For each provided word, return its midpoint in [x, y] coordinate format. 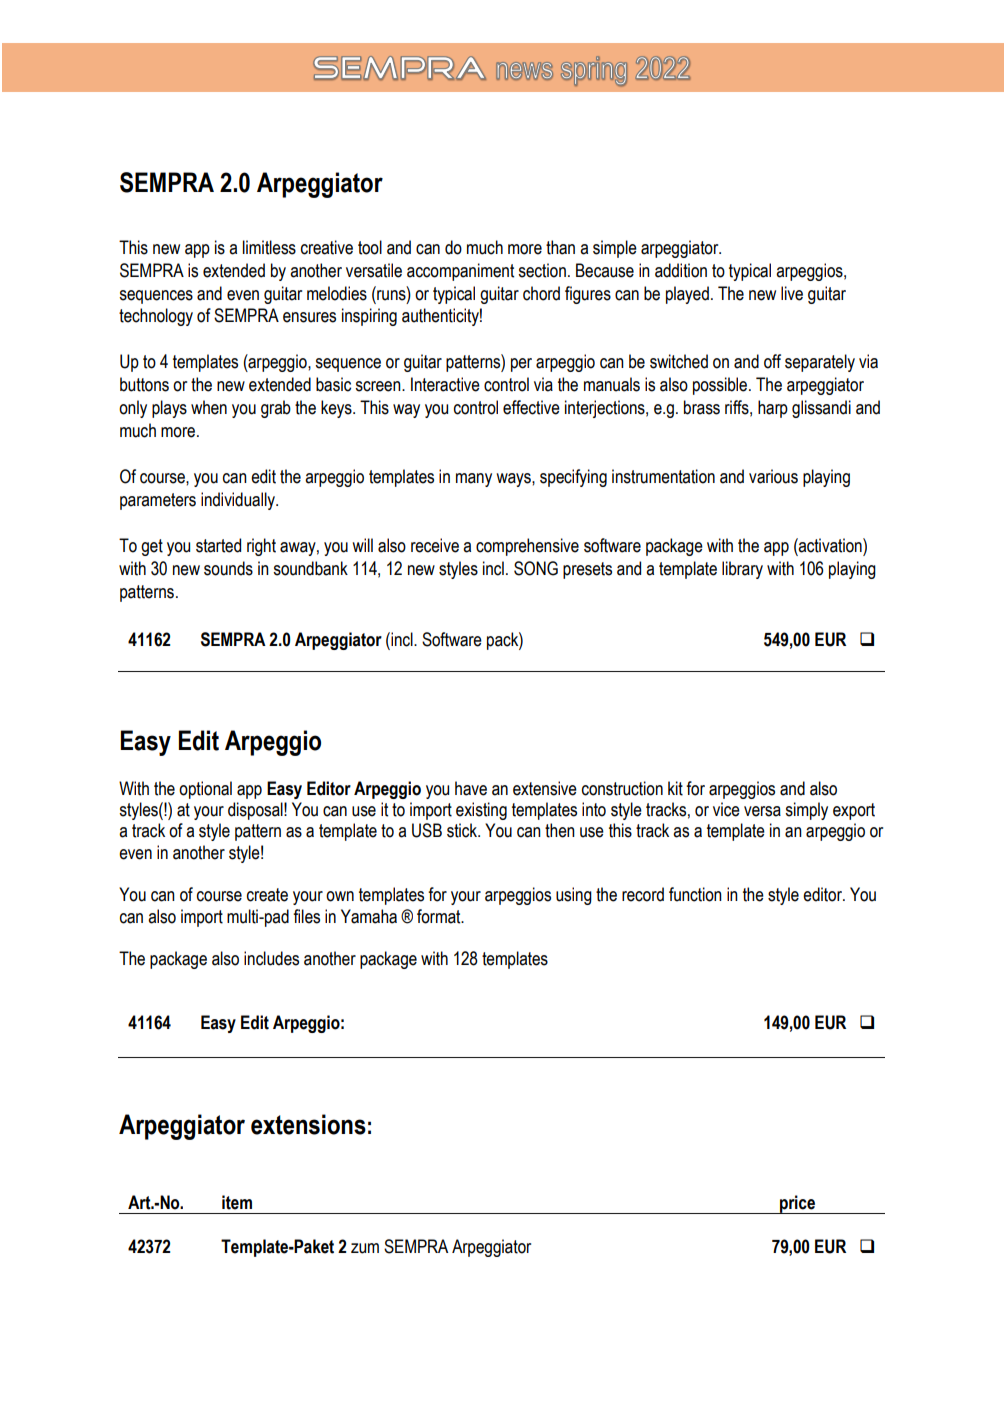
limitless [269, 247]
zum [365, 1248]
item [237, 1202]
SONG [536, 568]
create [267, 895]
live [792, 293]
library [742, 570]
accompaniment [460, 272]
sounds [228, 568]
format [440, 916]
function [695, 894]
